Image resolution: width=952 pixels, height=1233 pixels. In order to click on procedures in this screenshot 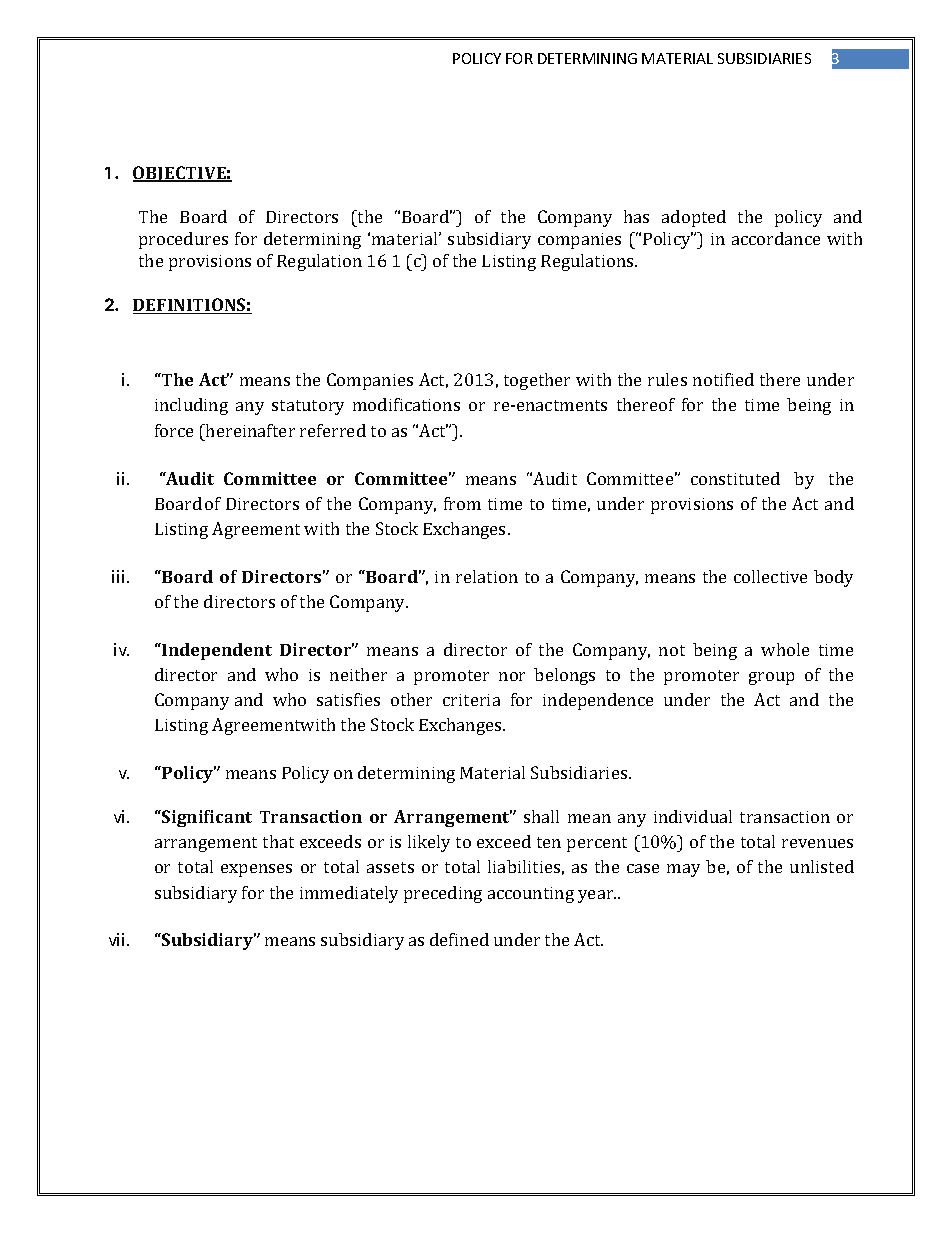, I will do `click(183, 240)`.
